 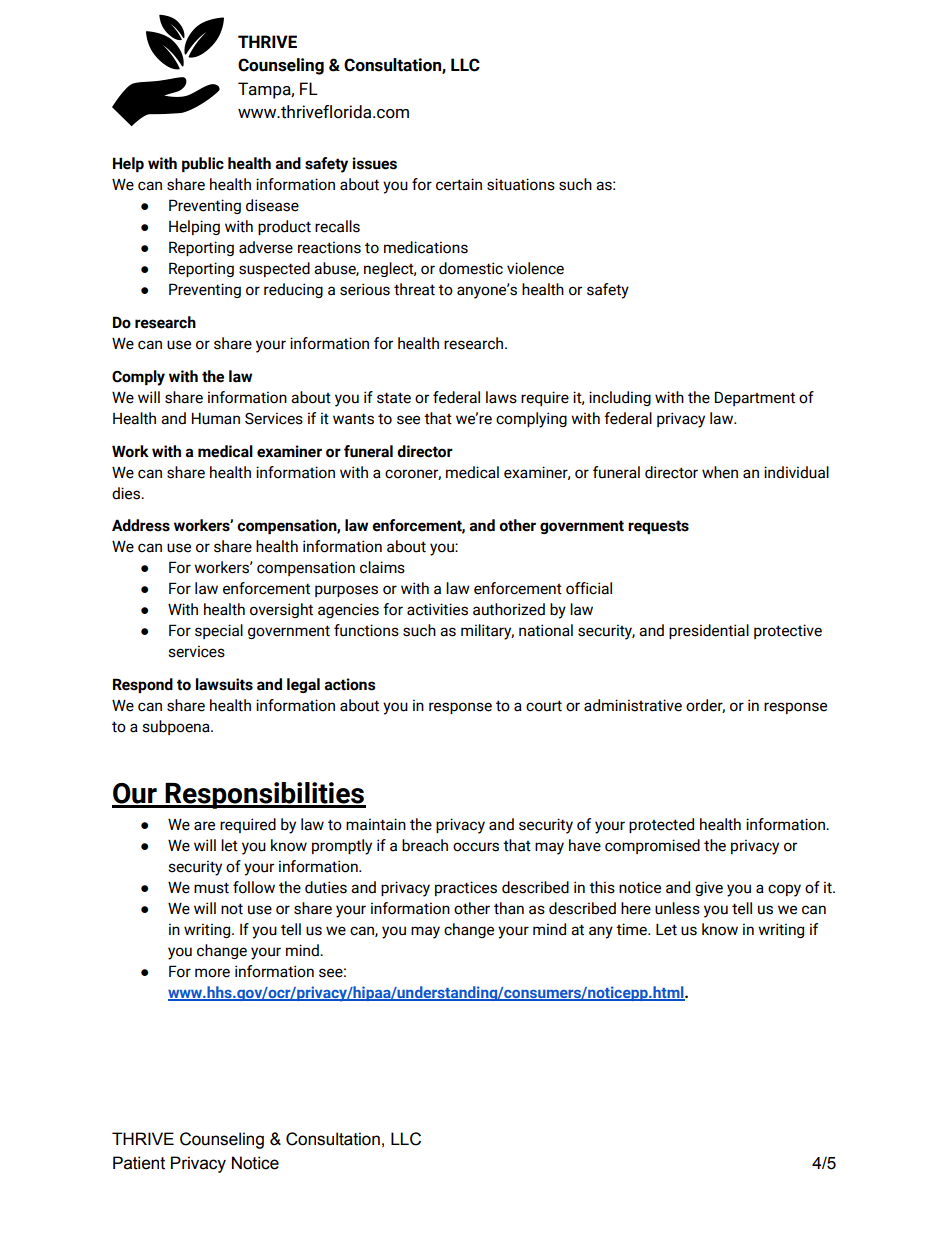 I want to click on must, so click(x=211, y=888).
